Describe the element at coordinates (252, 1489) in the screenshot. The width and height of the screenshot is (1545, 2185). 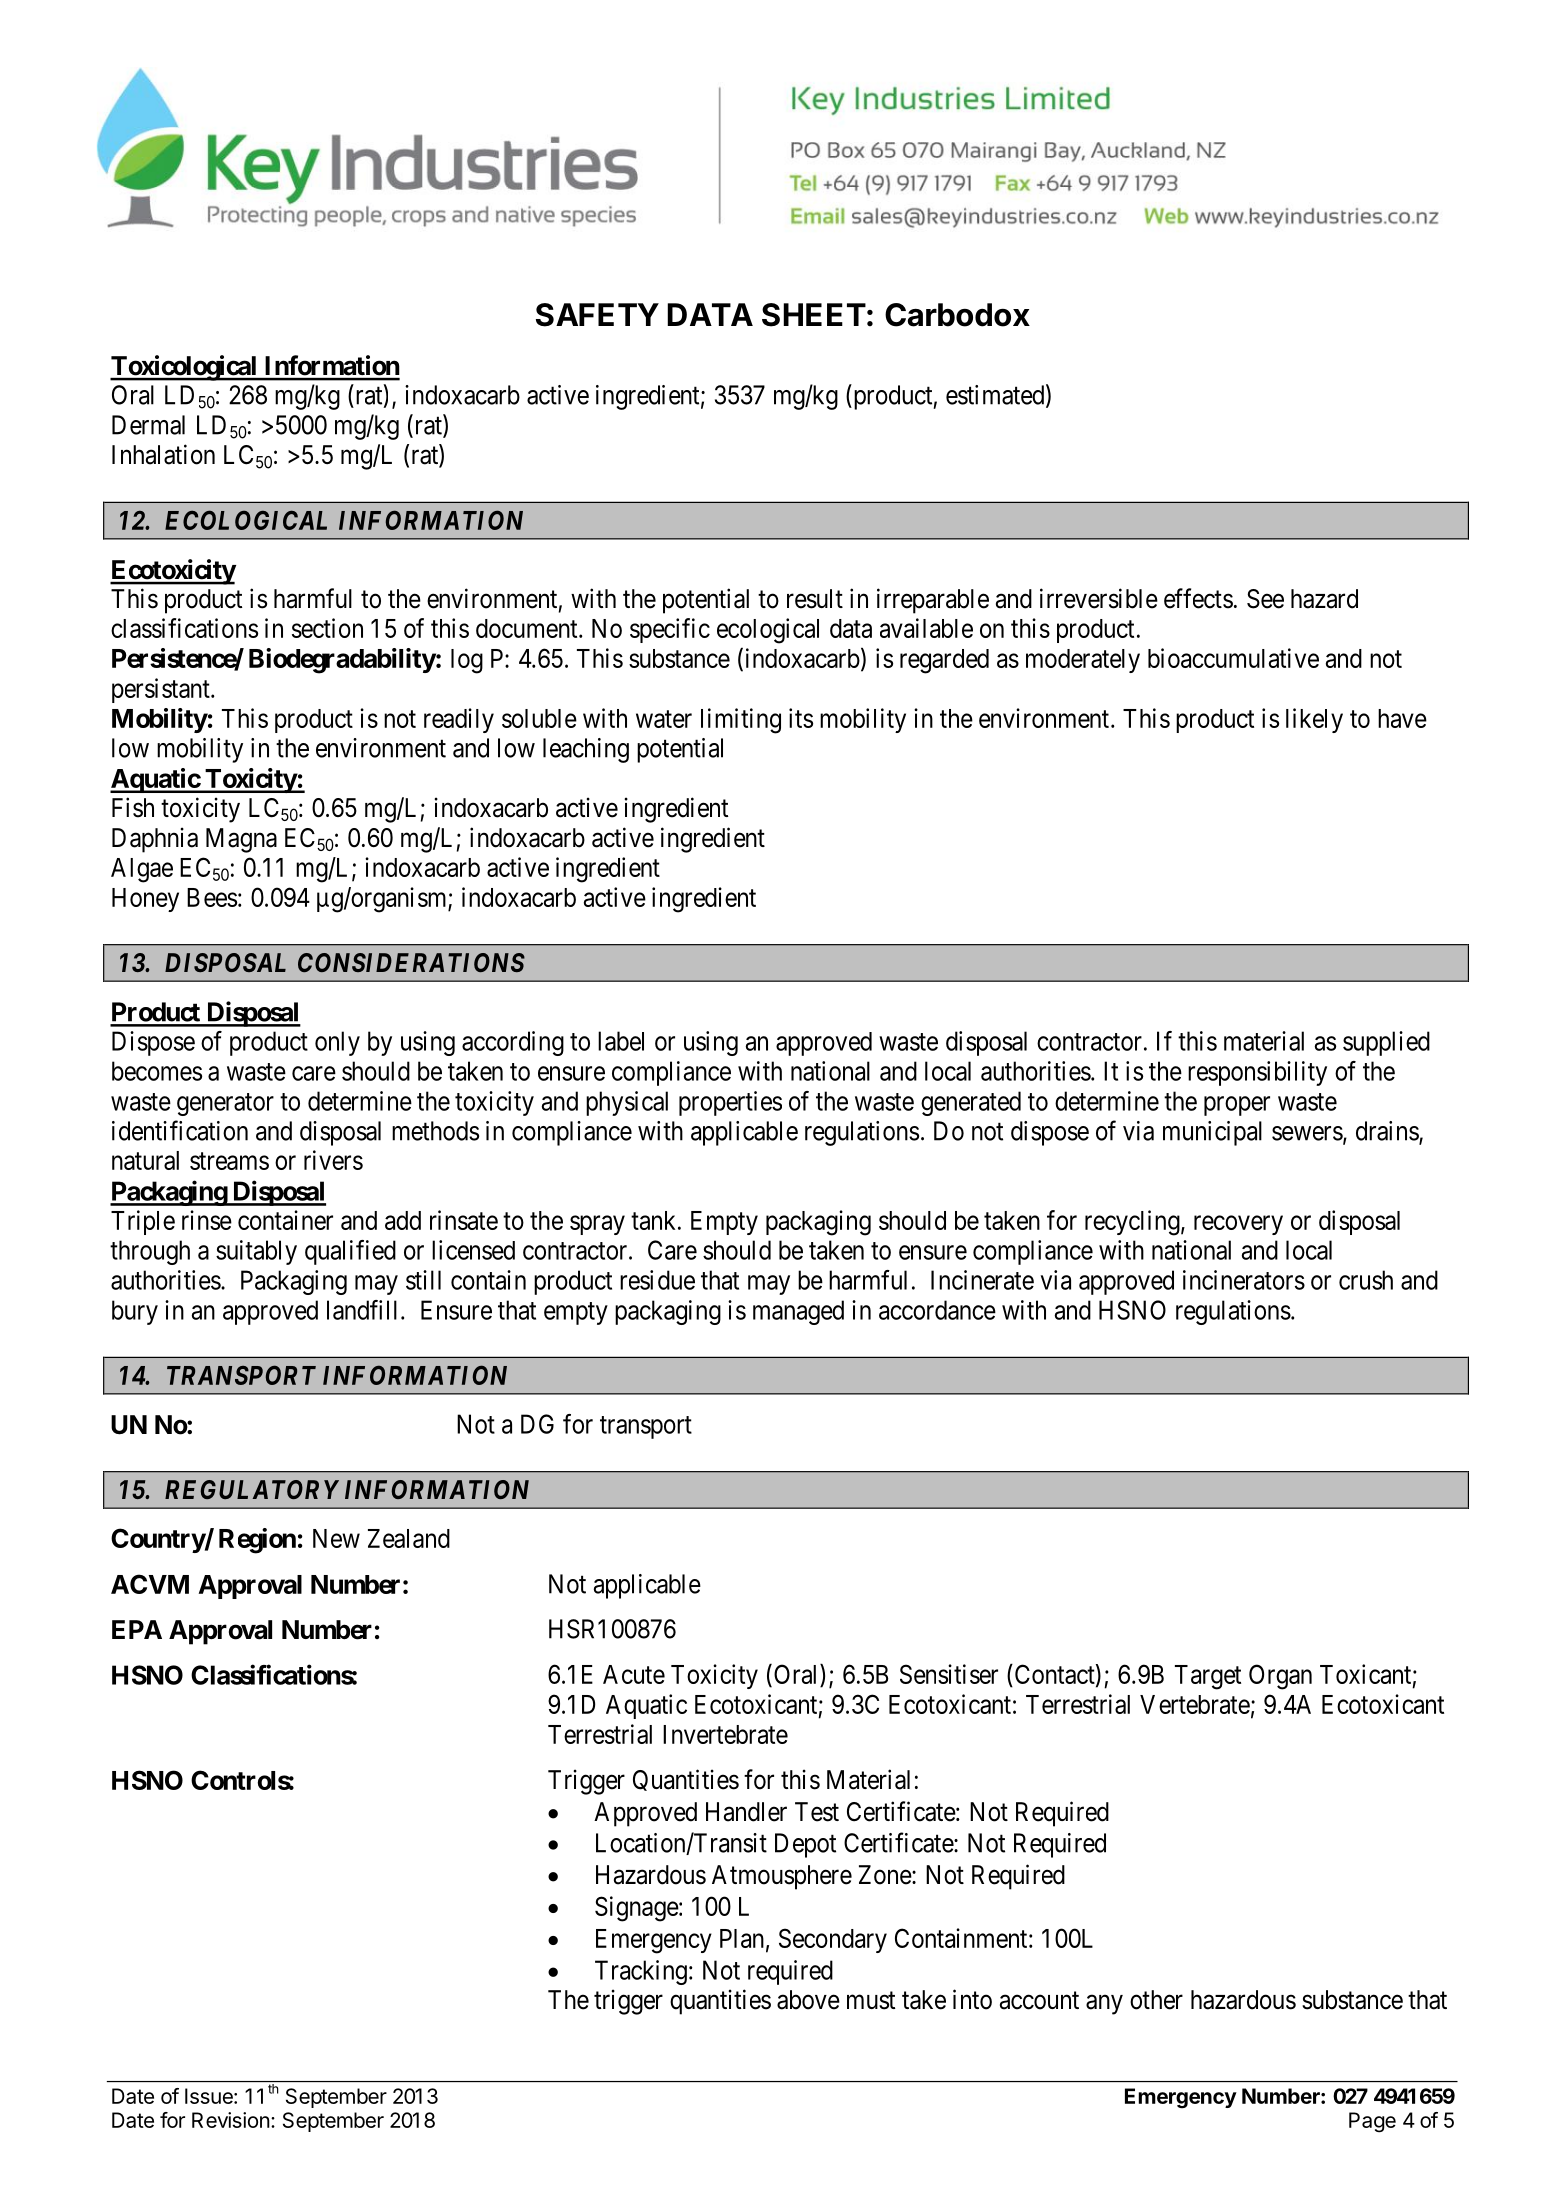
I see `REGULATORY` at that location.
